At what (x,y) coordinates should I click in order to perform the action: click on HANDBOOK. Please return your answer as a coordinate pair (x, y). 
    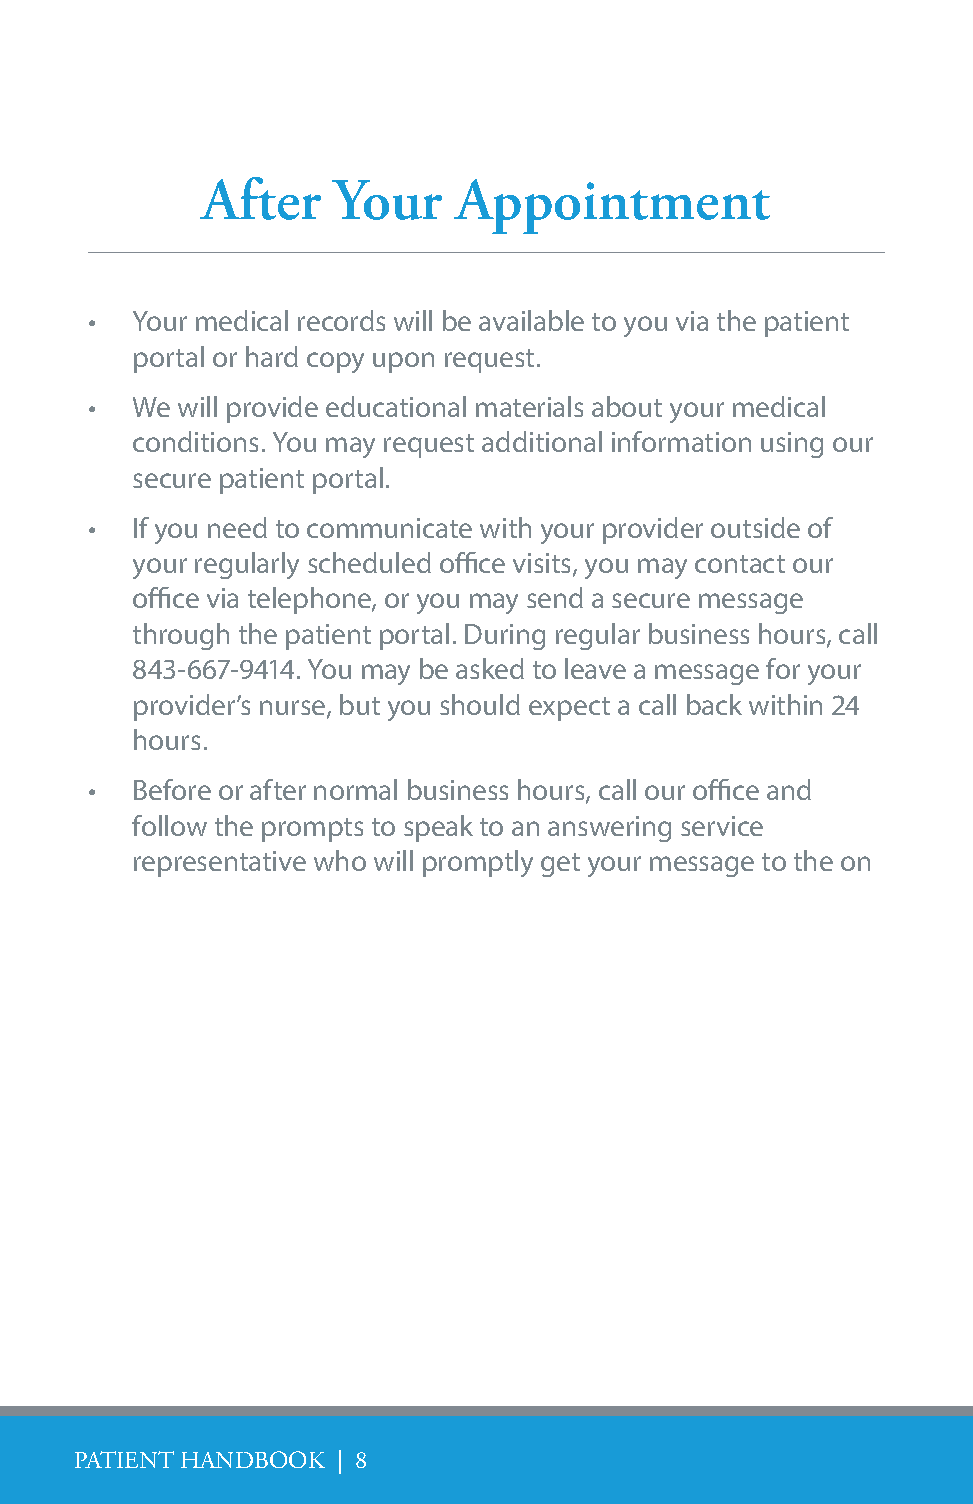
    Looking at the image, I should click on (253, 1459).
